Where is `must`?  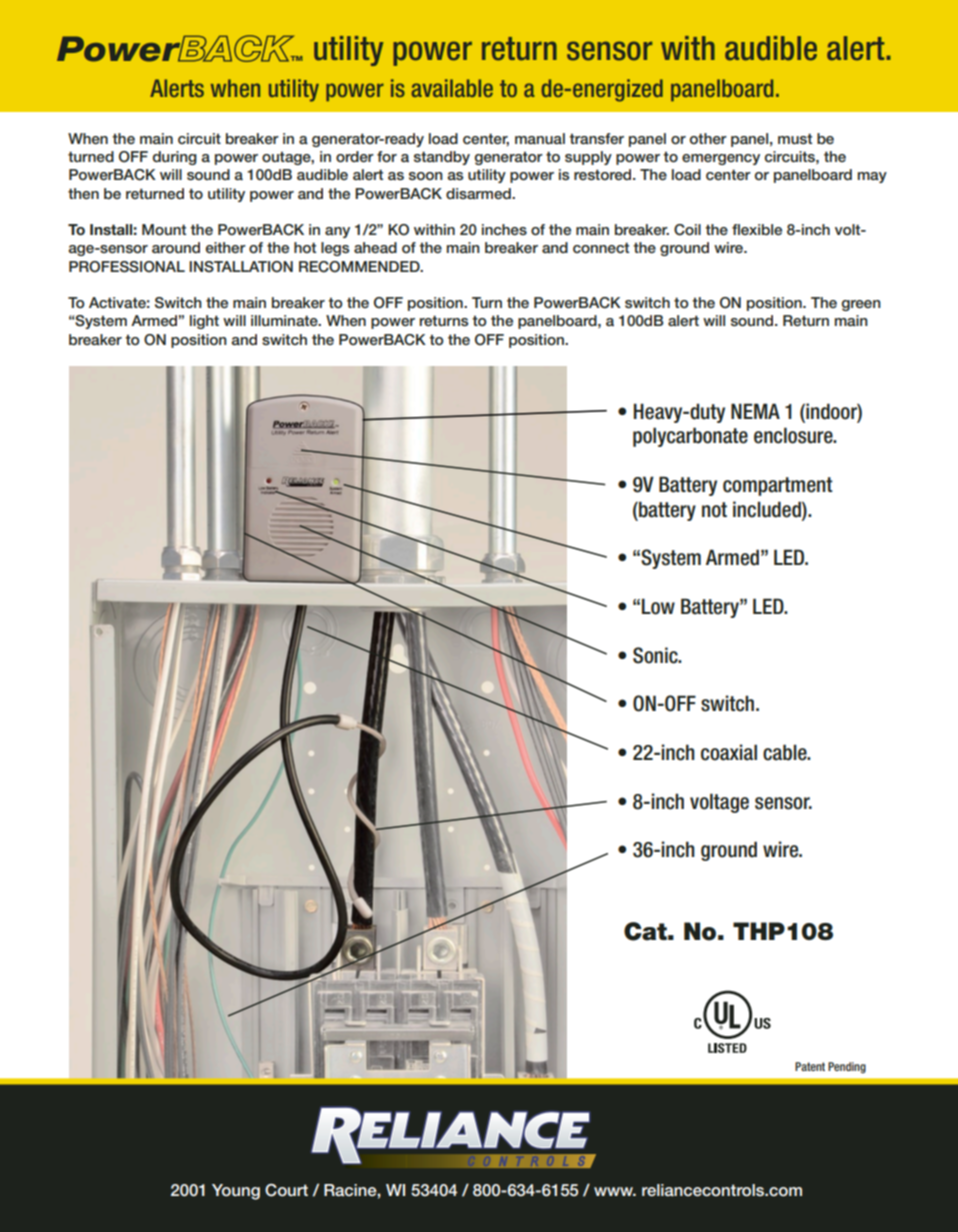 must is located at coordinates (795, 138).
